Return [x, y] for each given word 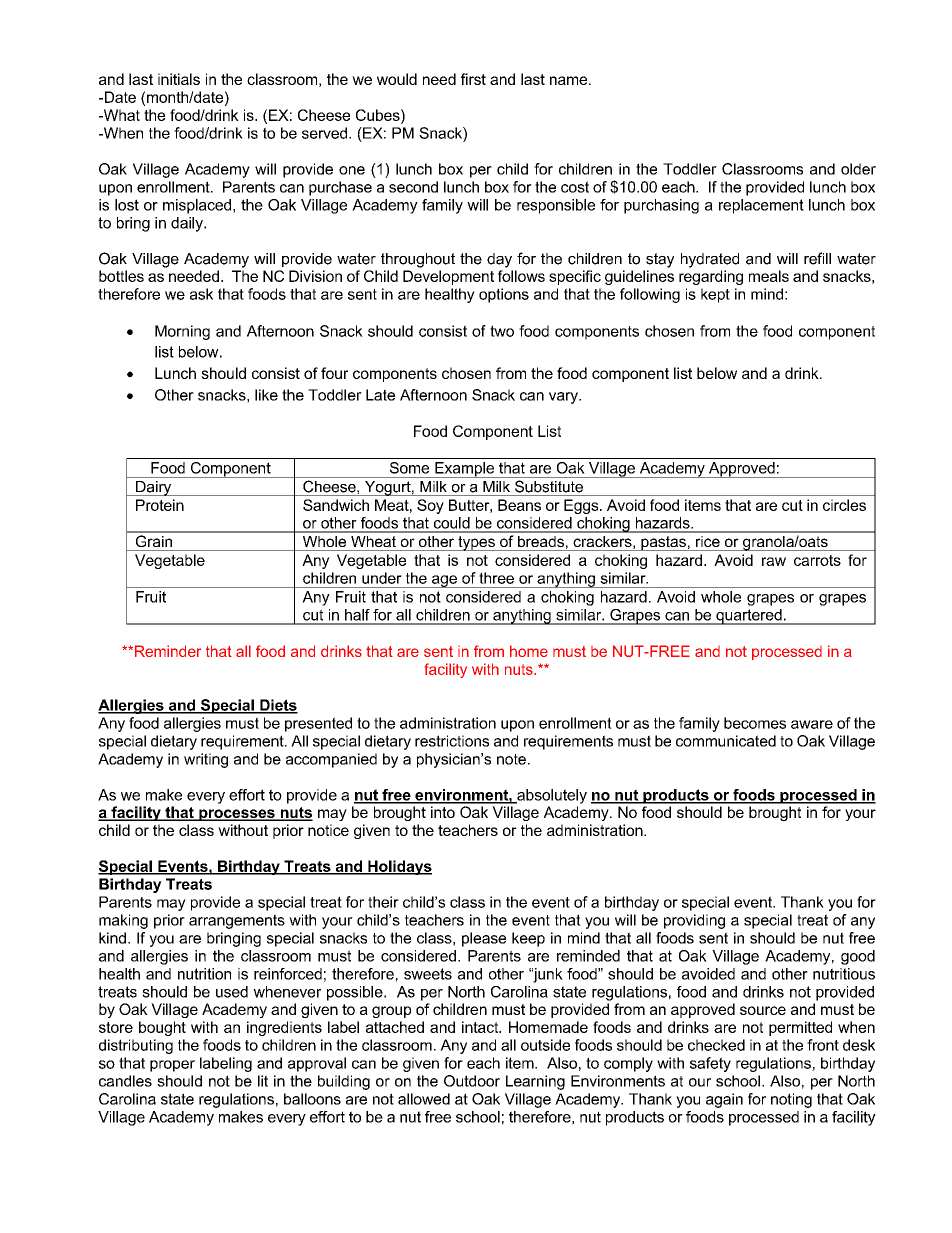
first [473, 79]
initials [179, 79]
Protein [160, 505]
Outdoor [472, 1081]
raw [774, 561]
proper [172, 1066]
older [858, 169]
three [496, 578]
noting [791, 1100]
